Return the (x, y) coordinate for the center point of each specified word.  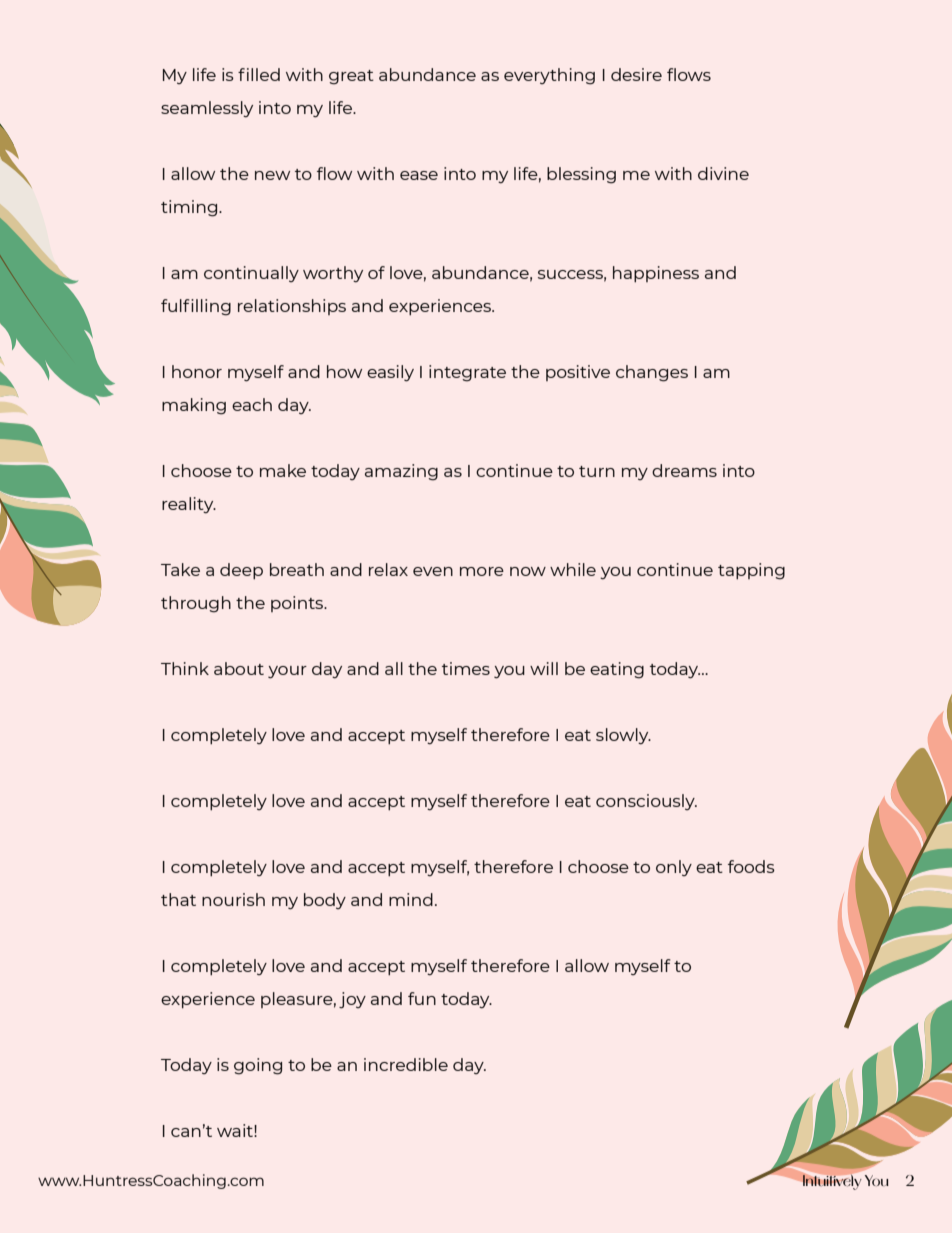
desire (636, 74)
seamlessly (207, 109)
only (674, 868)
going (258, 1066)
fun (422, 998)
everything (549, 76)
